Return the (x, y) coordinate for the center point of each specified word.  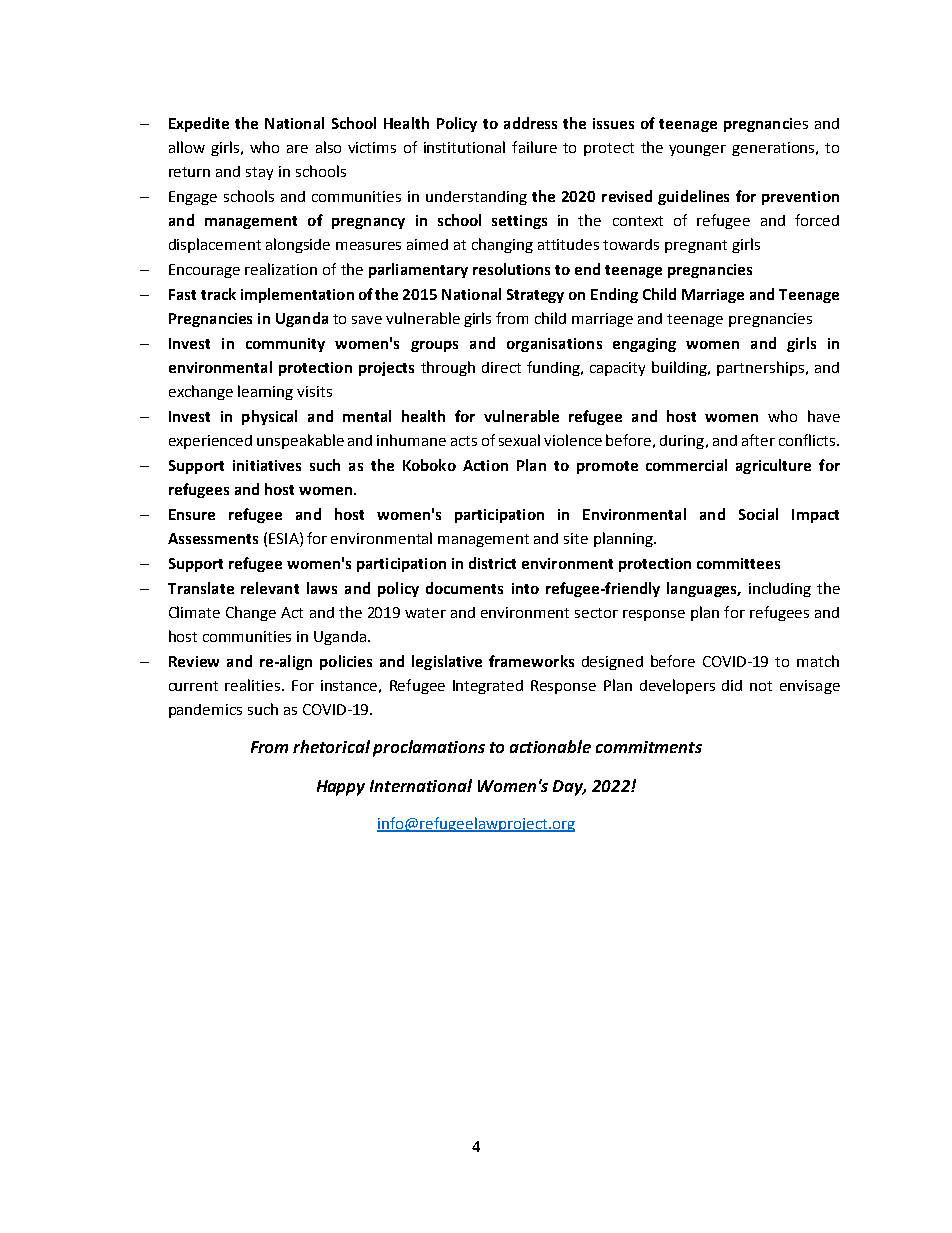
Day (569, 788)
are (297, 149)
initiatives (267, 465)
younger (697, 150)
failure (534, 147)
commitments (649, 747)
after (758, 440)
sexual (519, 440)
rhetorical (331, 746)
